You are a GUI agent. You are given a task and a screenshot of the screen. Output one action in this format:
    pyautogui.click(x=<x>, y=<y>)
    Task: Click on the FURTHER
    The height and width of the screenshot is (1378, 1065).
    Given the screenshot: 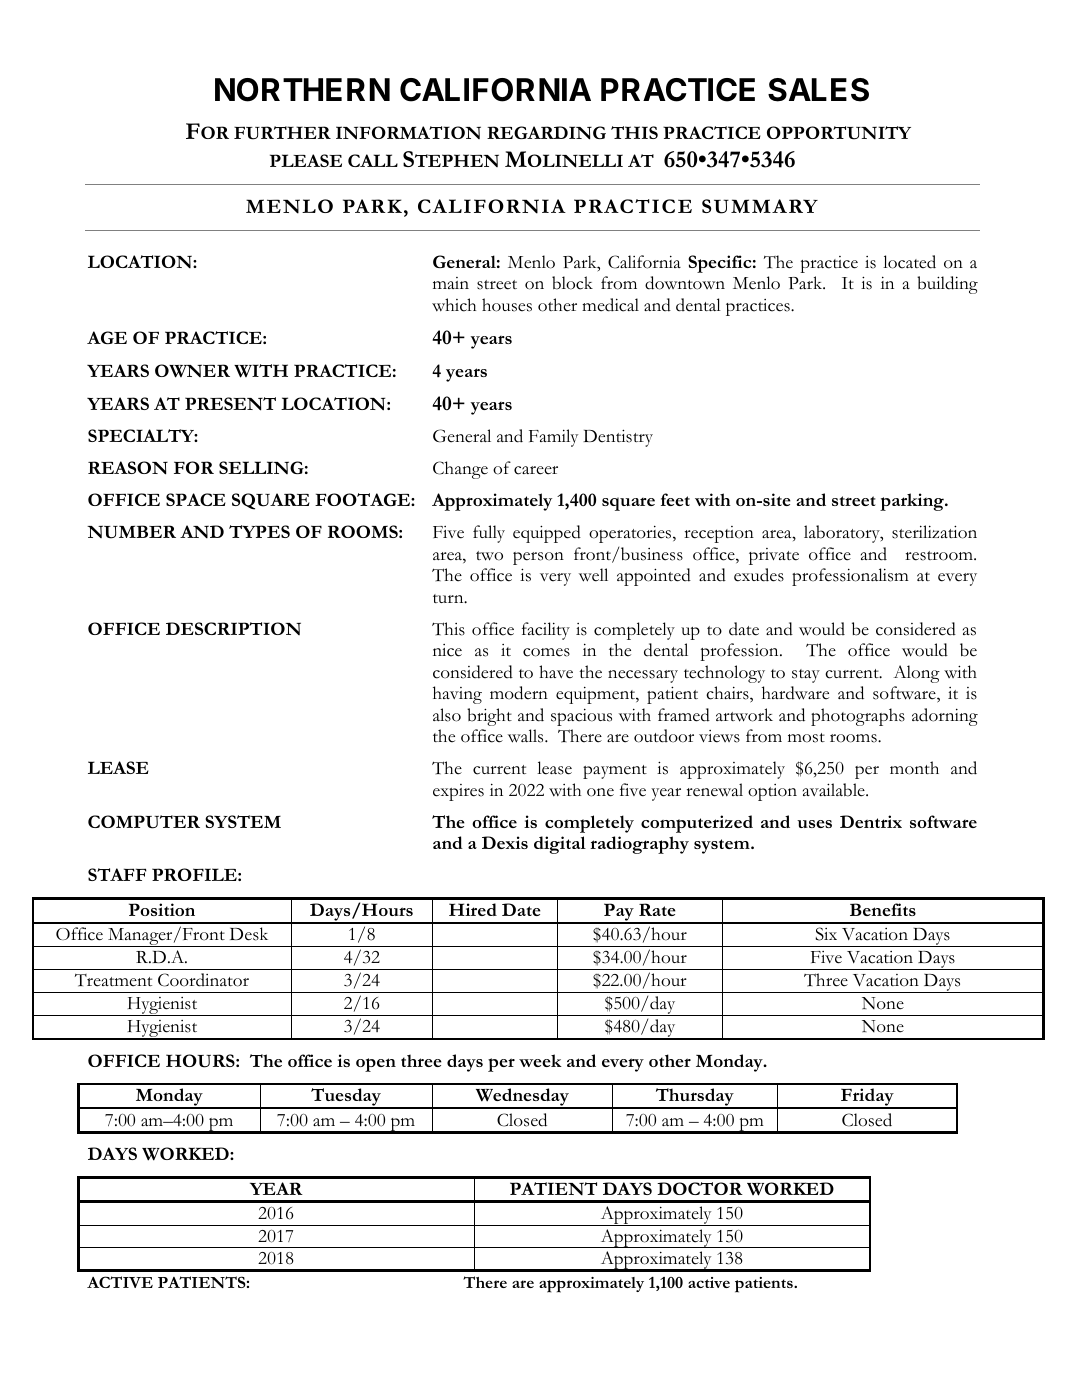 What is the action you would take?
    pyautogui.click(x=282, y=133)
